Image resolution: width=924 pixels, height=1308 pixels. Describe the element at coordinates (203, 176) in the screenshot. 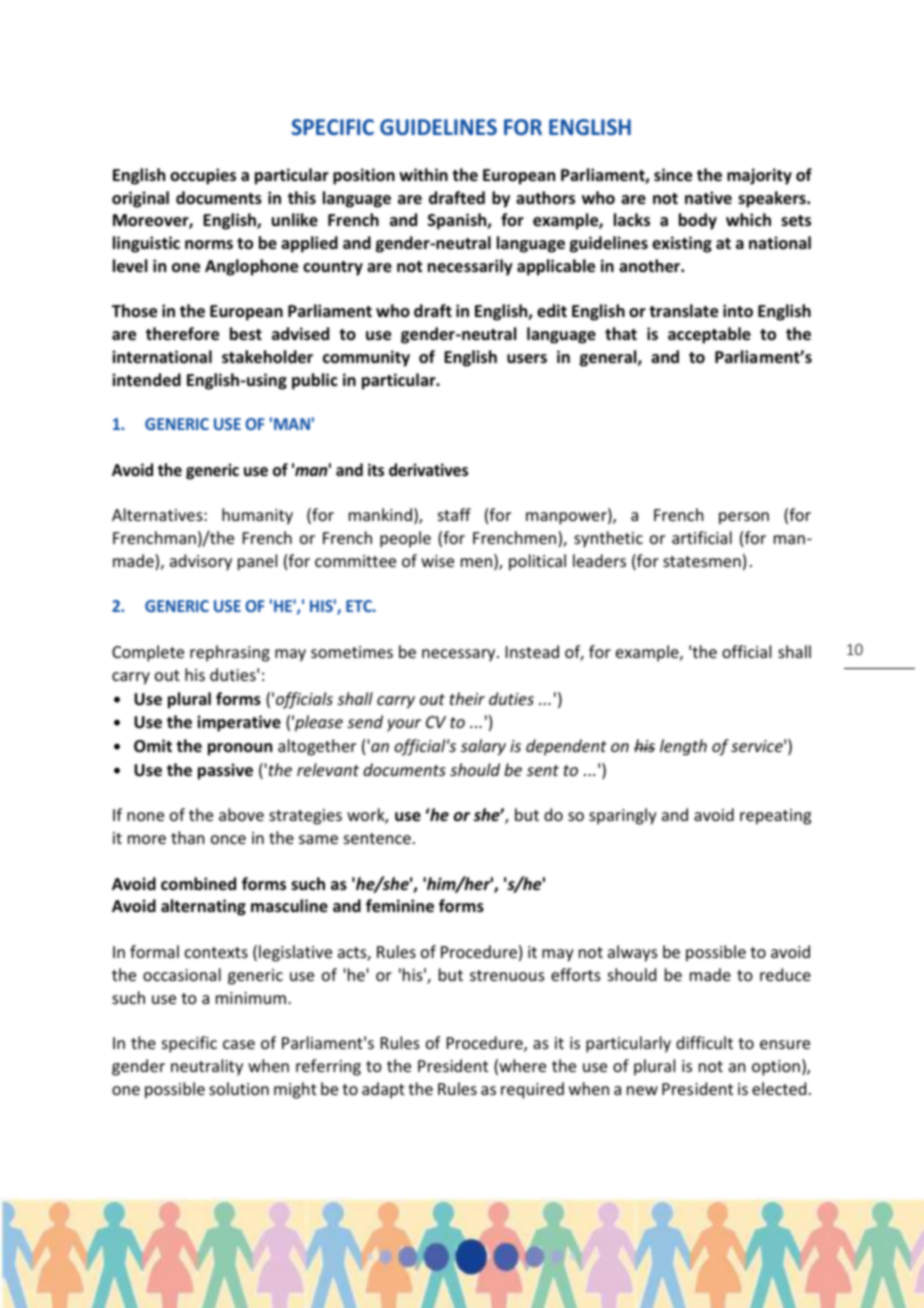

I see `occupies` at that location.
